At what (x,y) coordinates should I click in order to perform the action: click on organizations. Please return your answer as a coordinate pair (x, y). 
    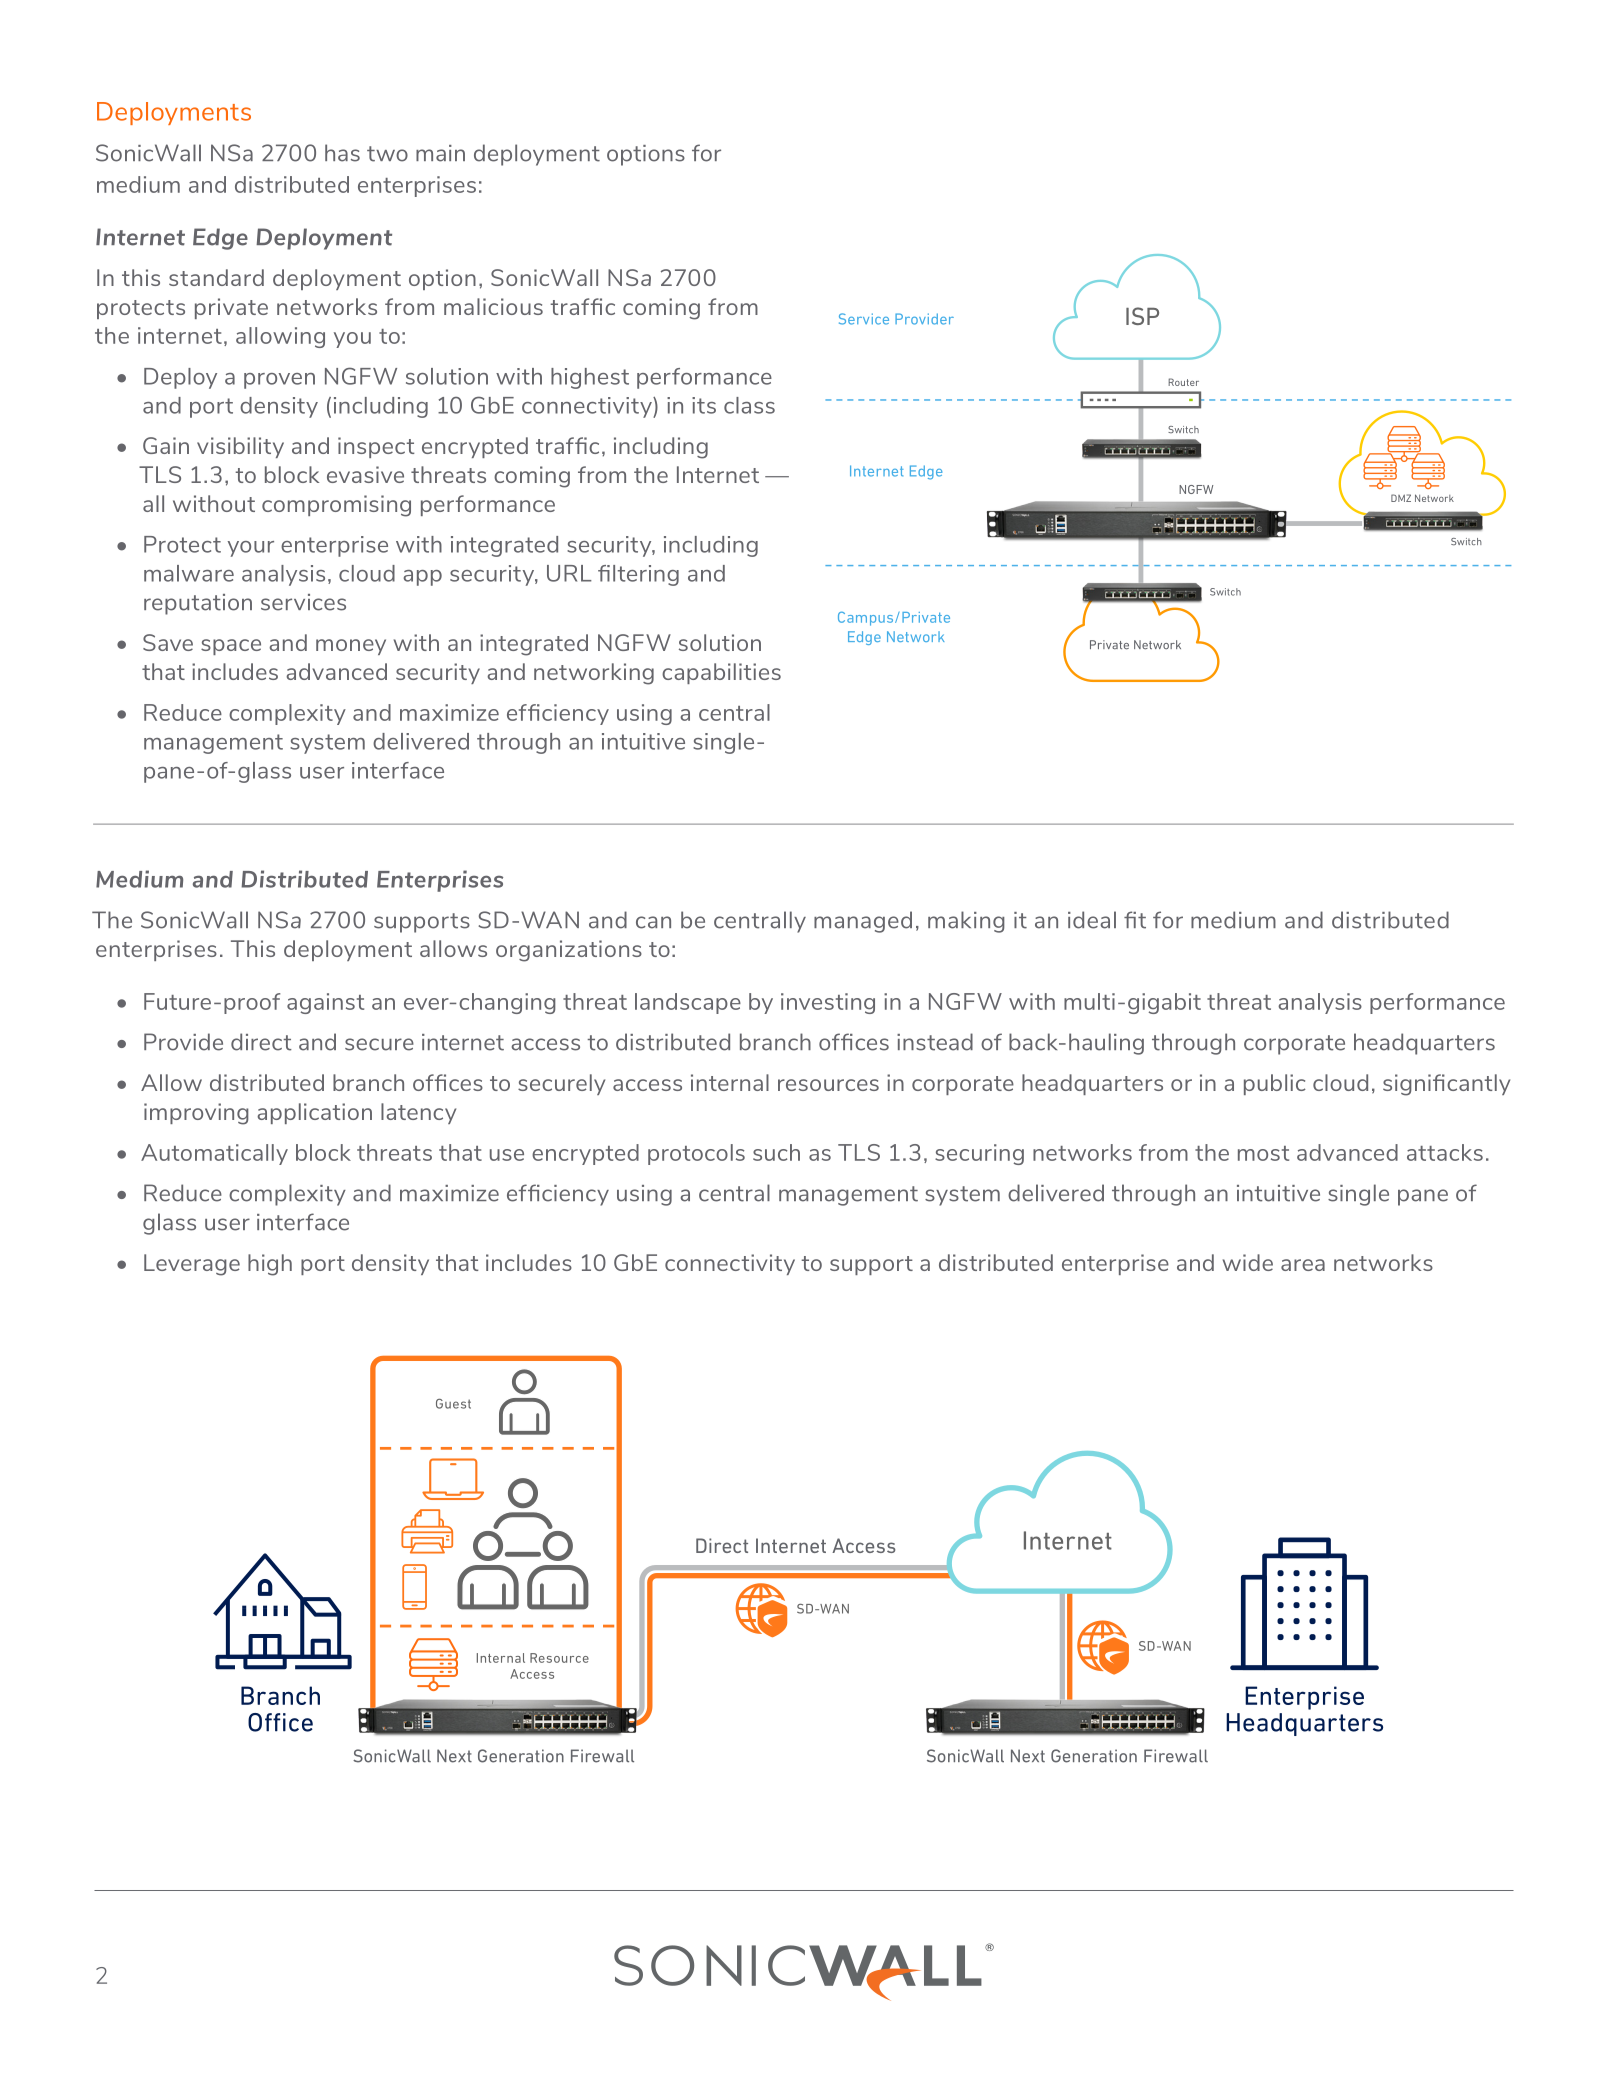
    Looking at the image, I should click on (569, 951).
